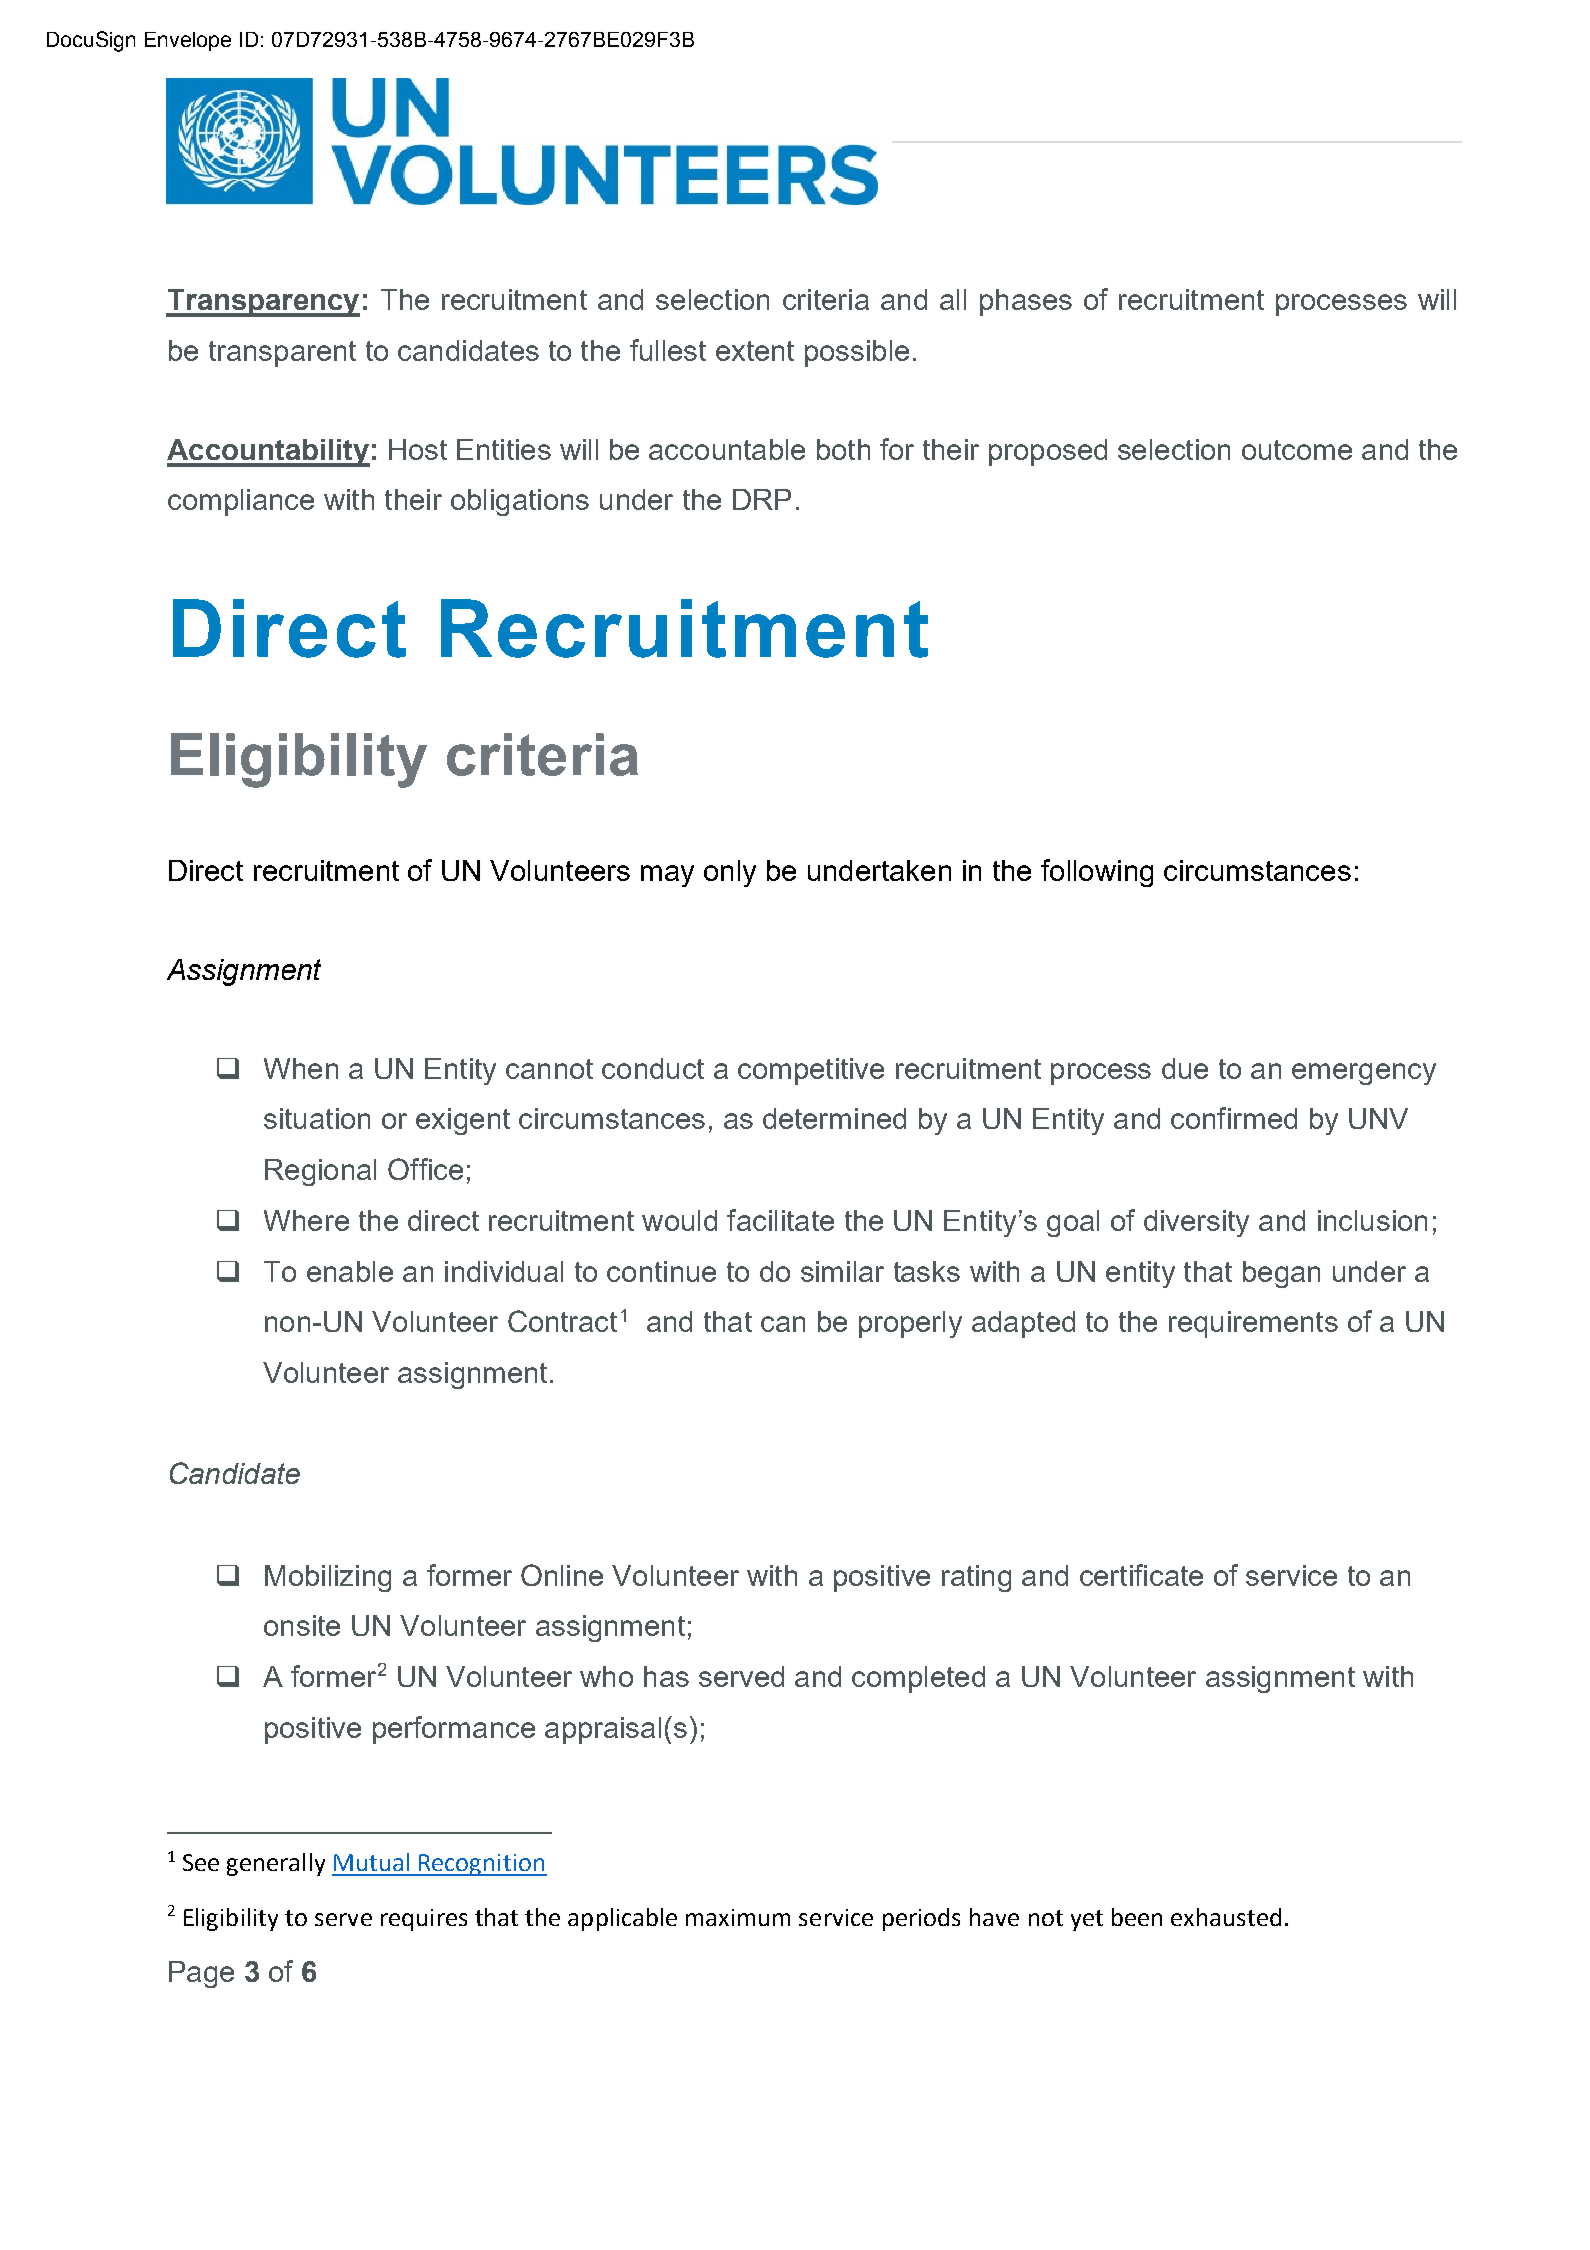 This screenshot has width=1590, height=2250. What do you see at coordinates (755, 351) in the screenshot?
I see `extent` at bounding box center [755, 351].
